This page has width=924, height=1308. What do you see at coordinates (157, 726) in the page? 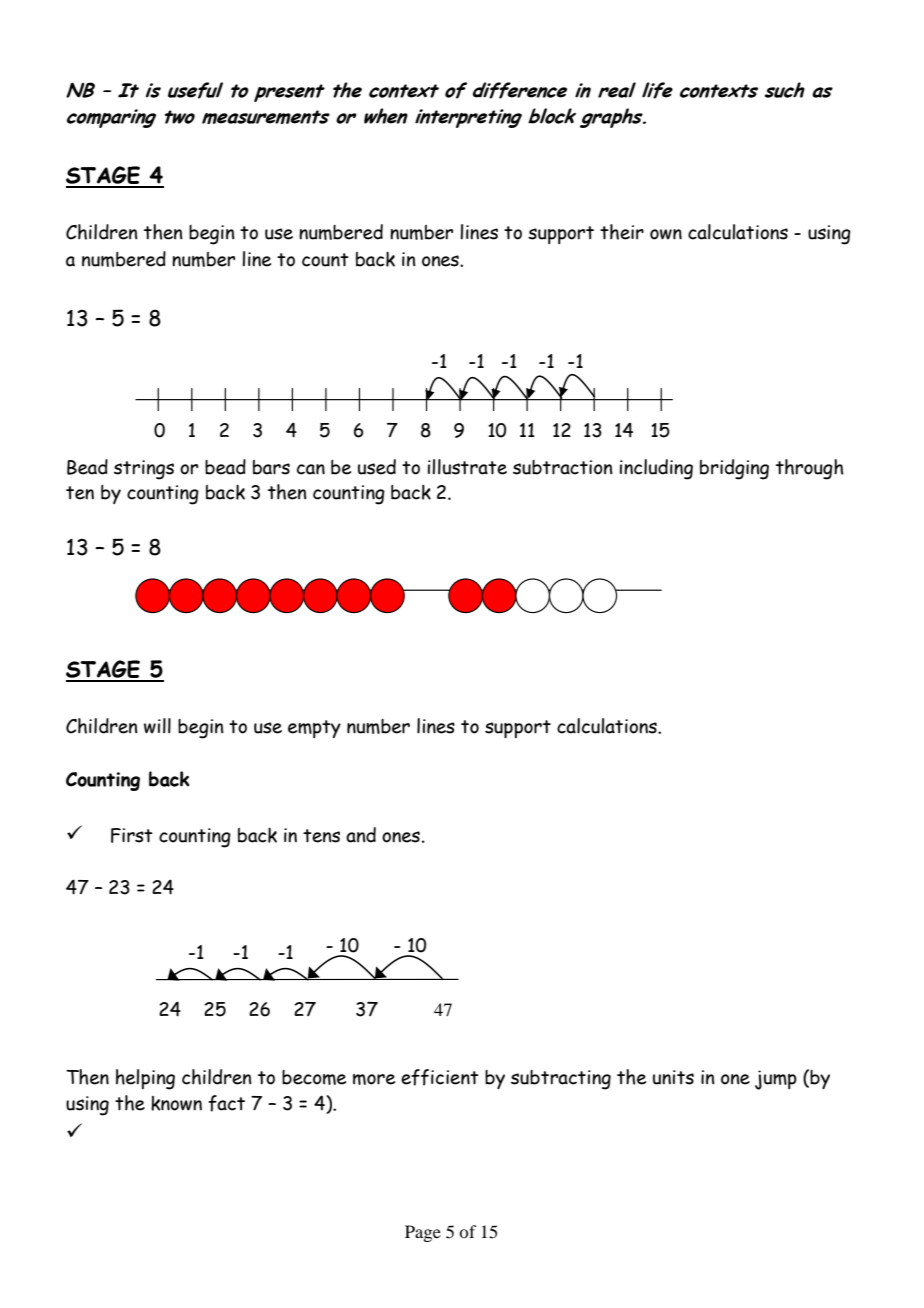
I see `will` at bounding box center [157, 726].
